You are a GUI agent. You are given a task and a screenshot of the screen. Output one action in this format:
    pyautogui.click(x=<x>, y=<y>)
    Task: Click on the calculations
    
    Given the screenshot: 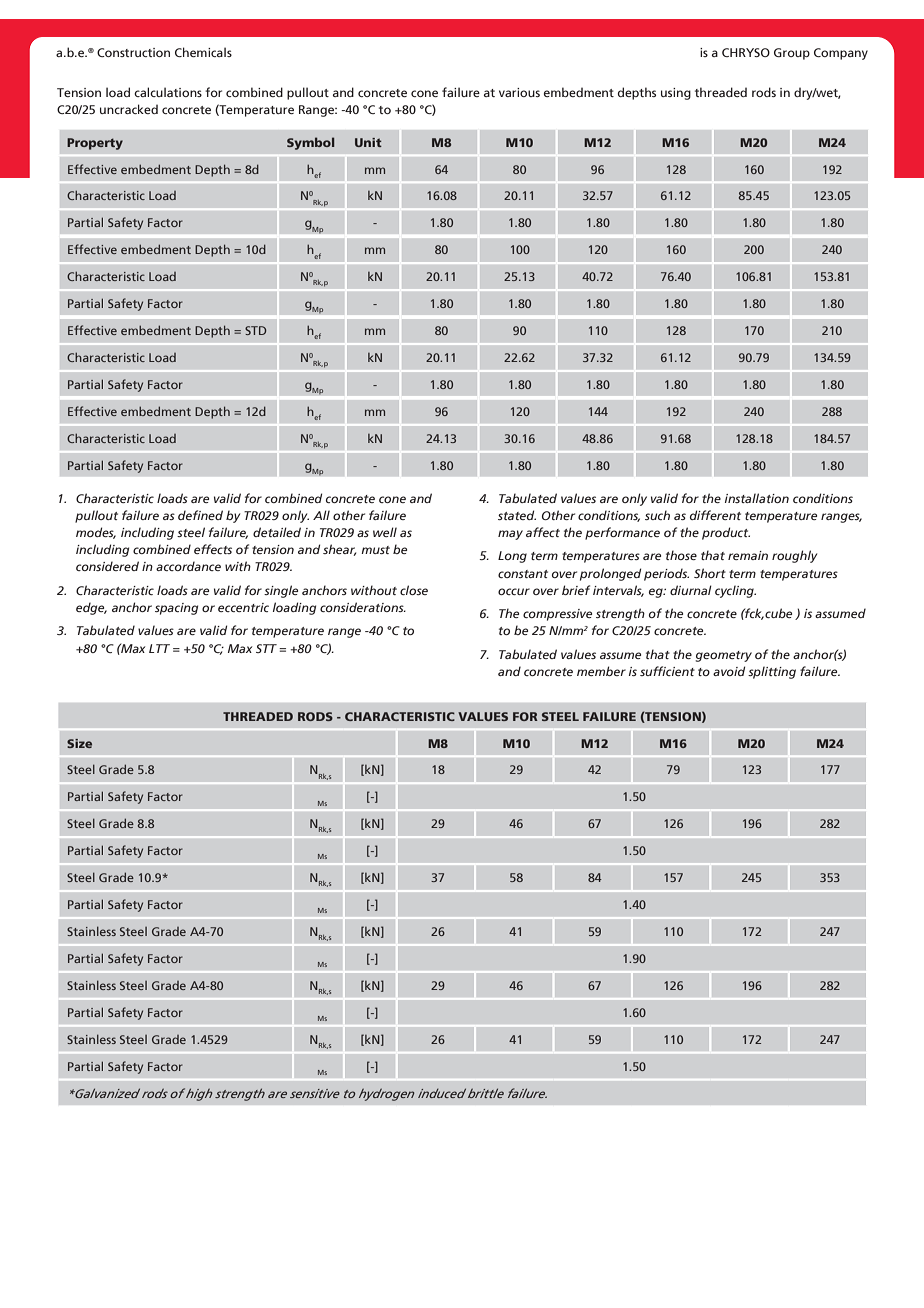 What is the action you would take?
    pyautogui.click(x=168, y=92)
